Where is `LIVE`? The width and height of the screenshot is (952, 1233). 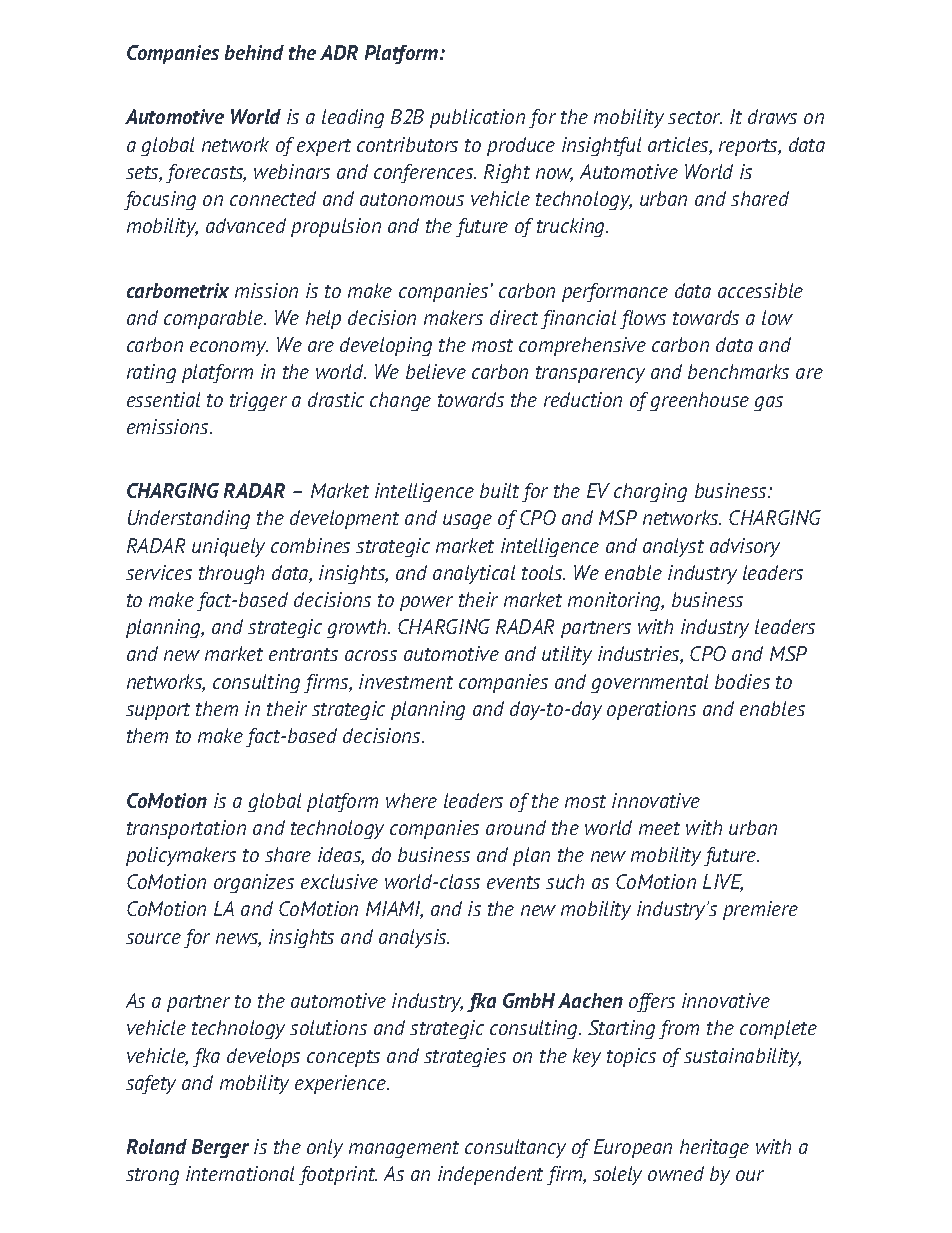 LIVE is located at coordinates (723, 883).
